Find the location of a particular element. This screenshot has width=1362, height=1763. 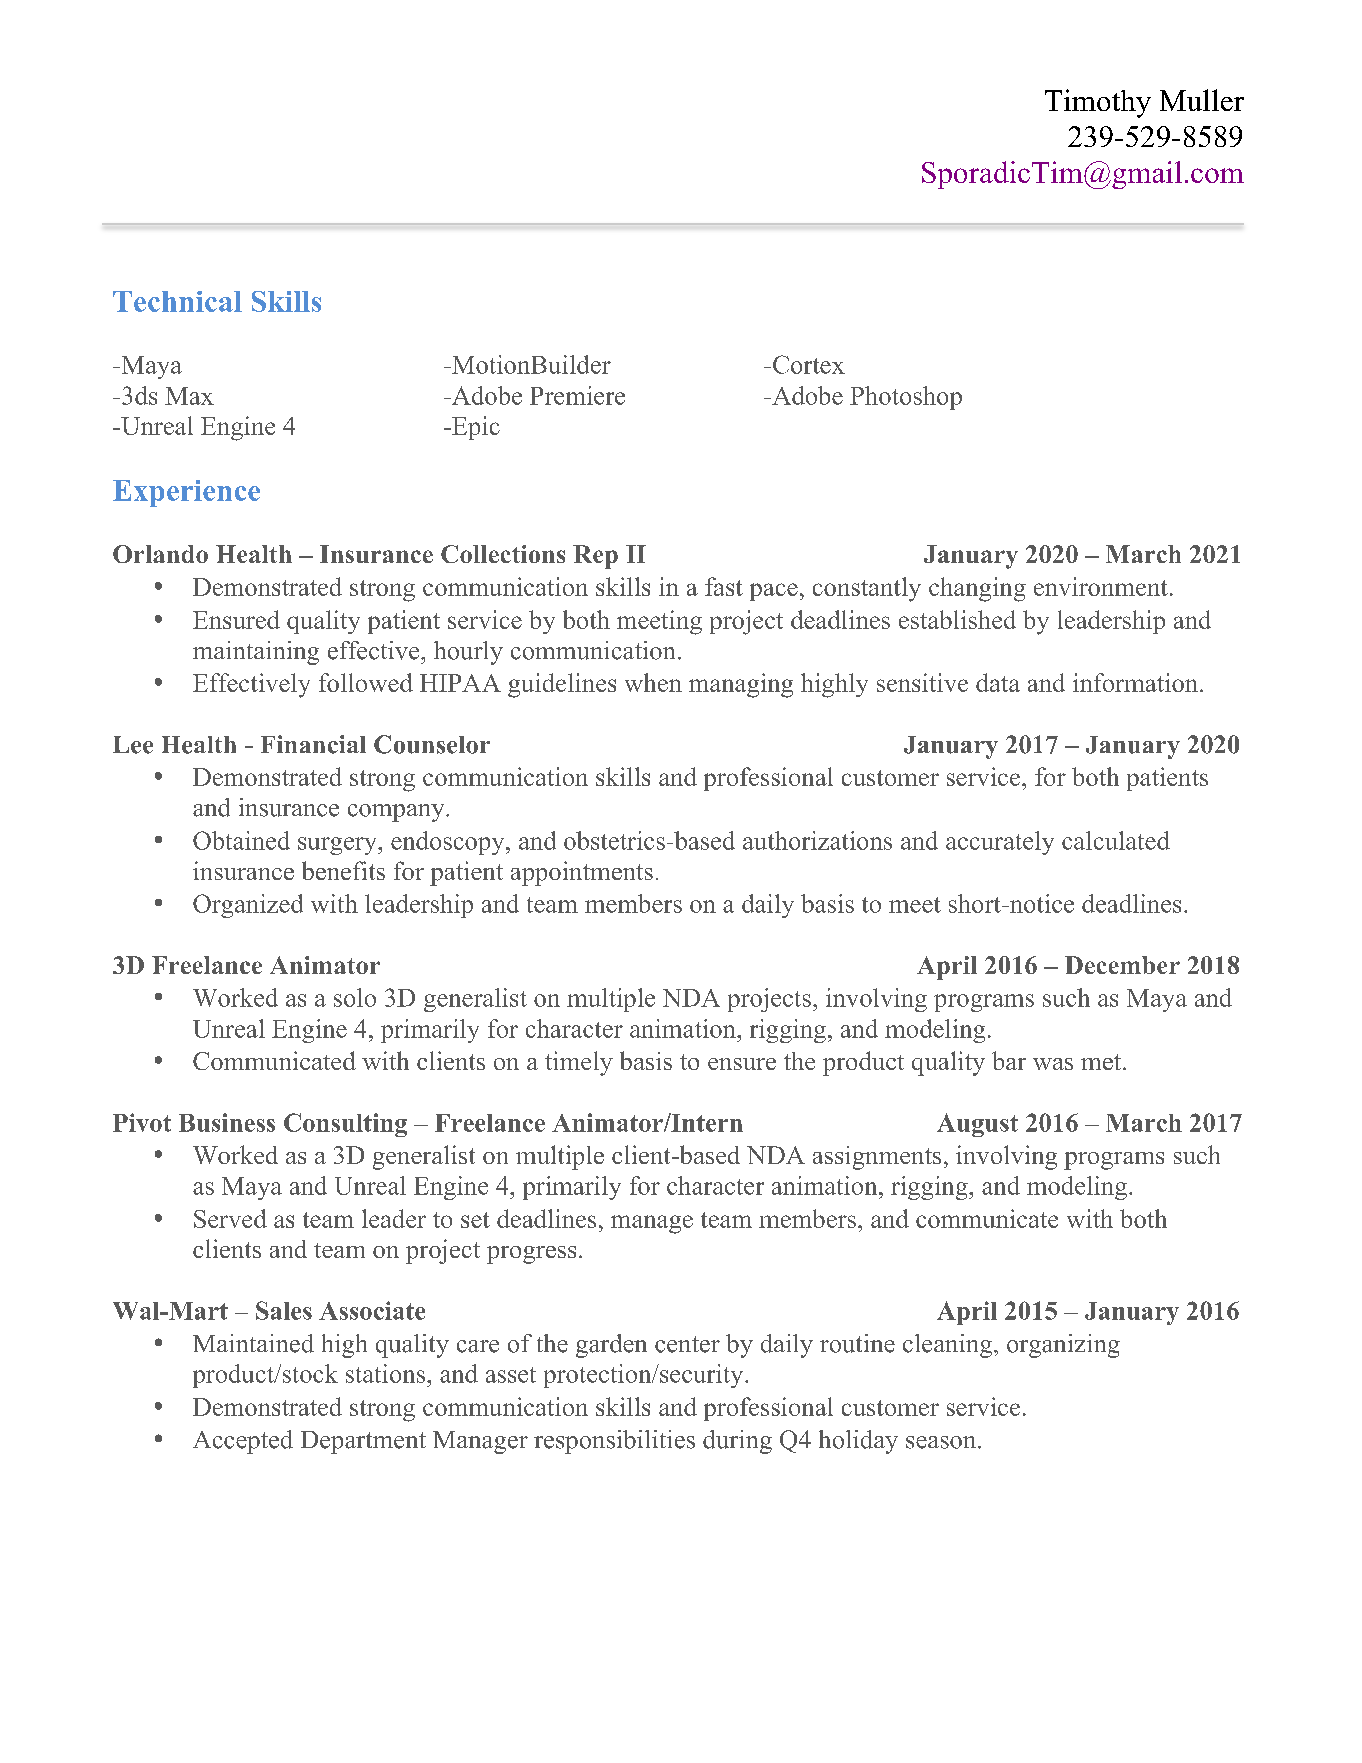

Financial is located at coordinates (313, 744).
